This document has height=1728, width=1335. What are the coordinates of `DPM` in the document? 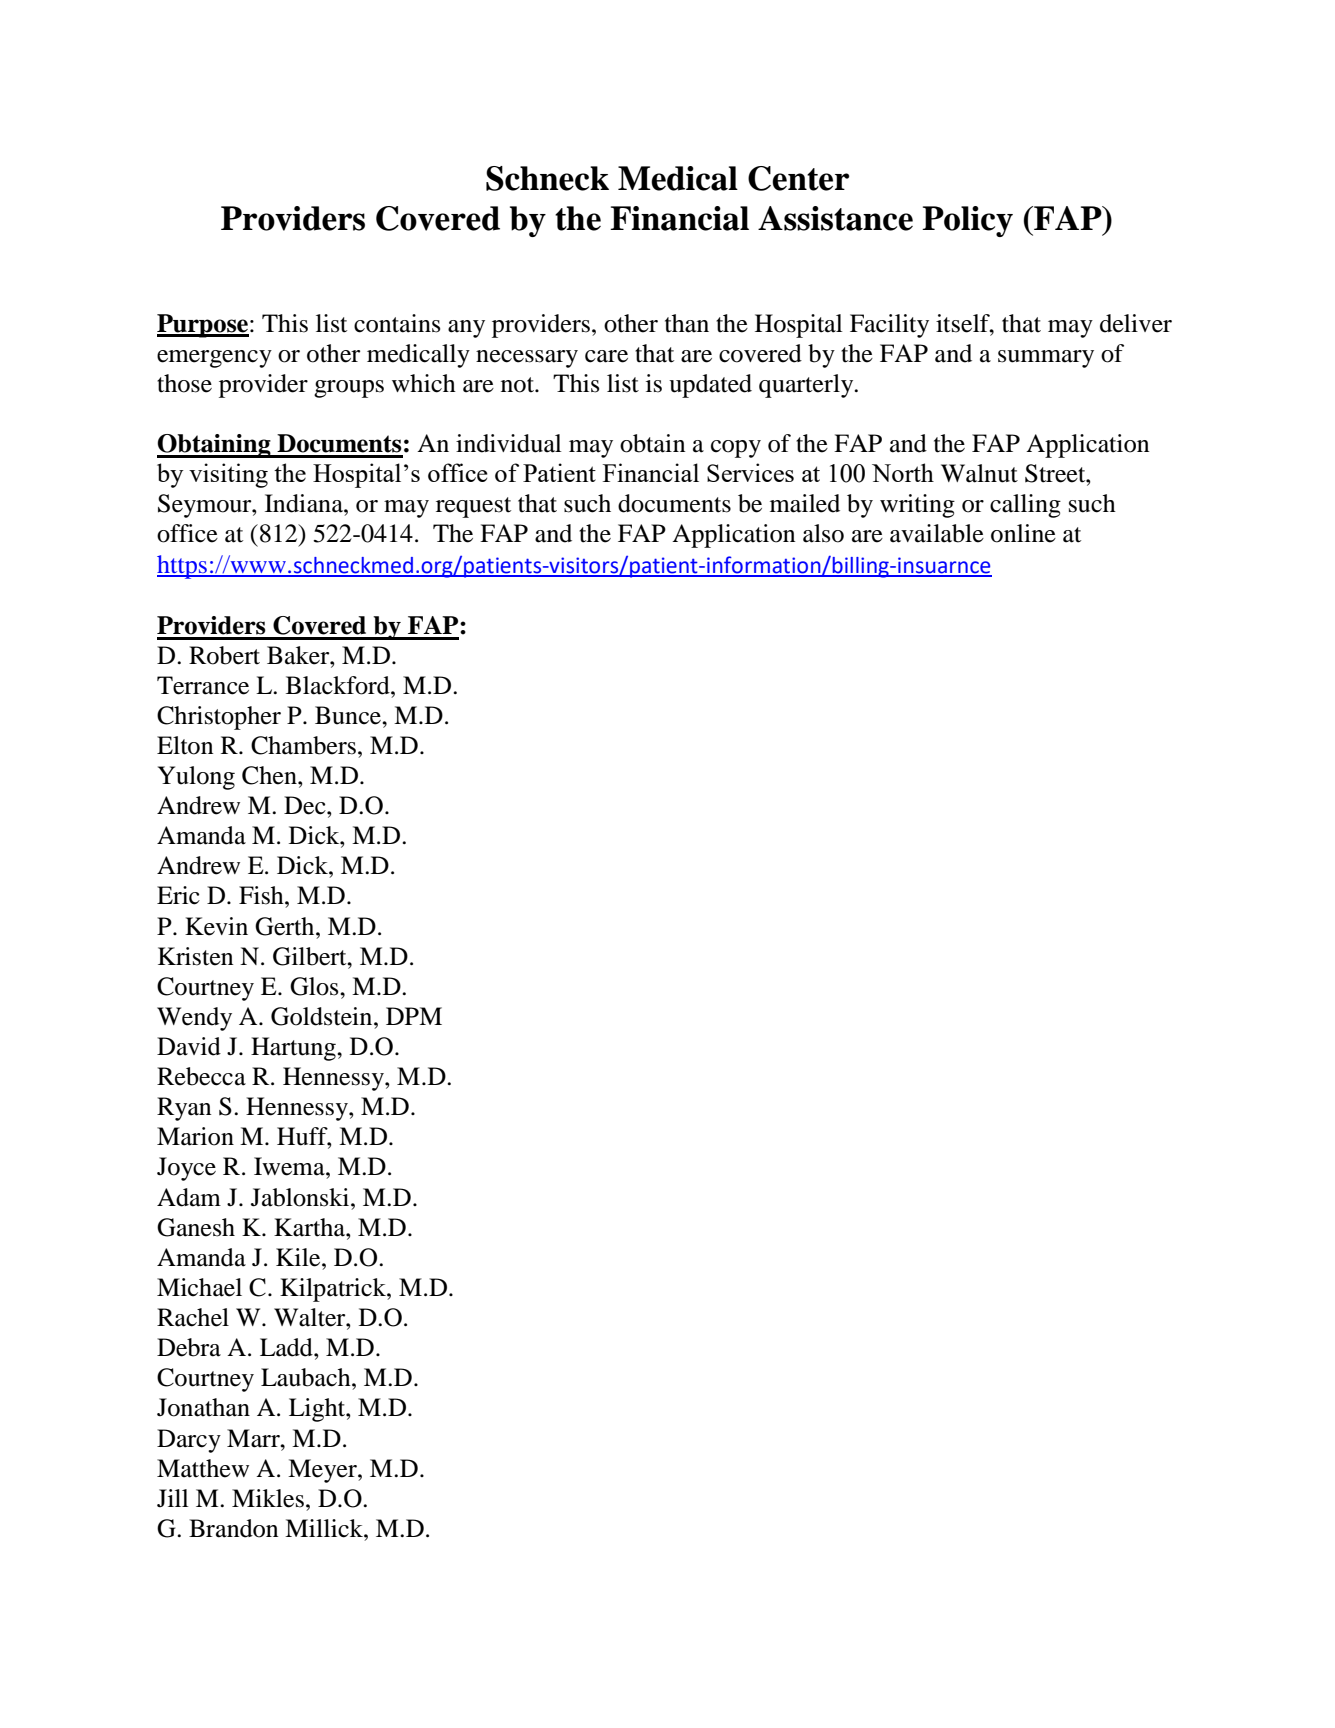 It's located at (414, 1016).
